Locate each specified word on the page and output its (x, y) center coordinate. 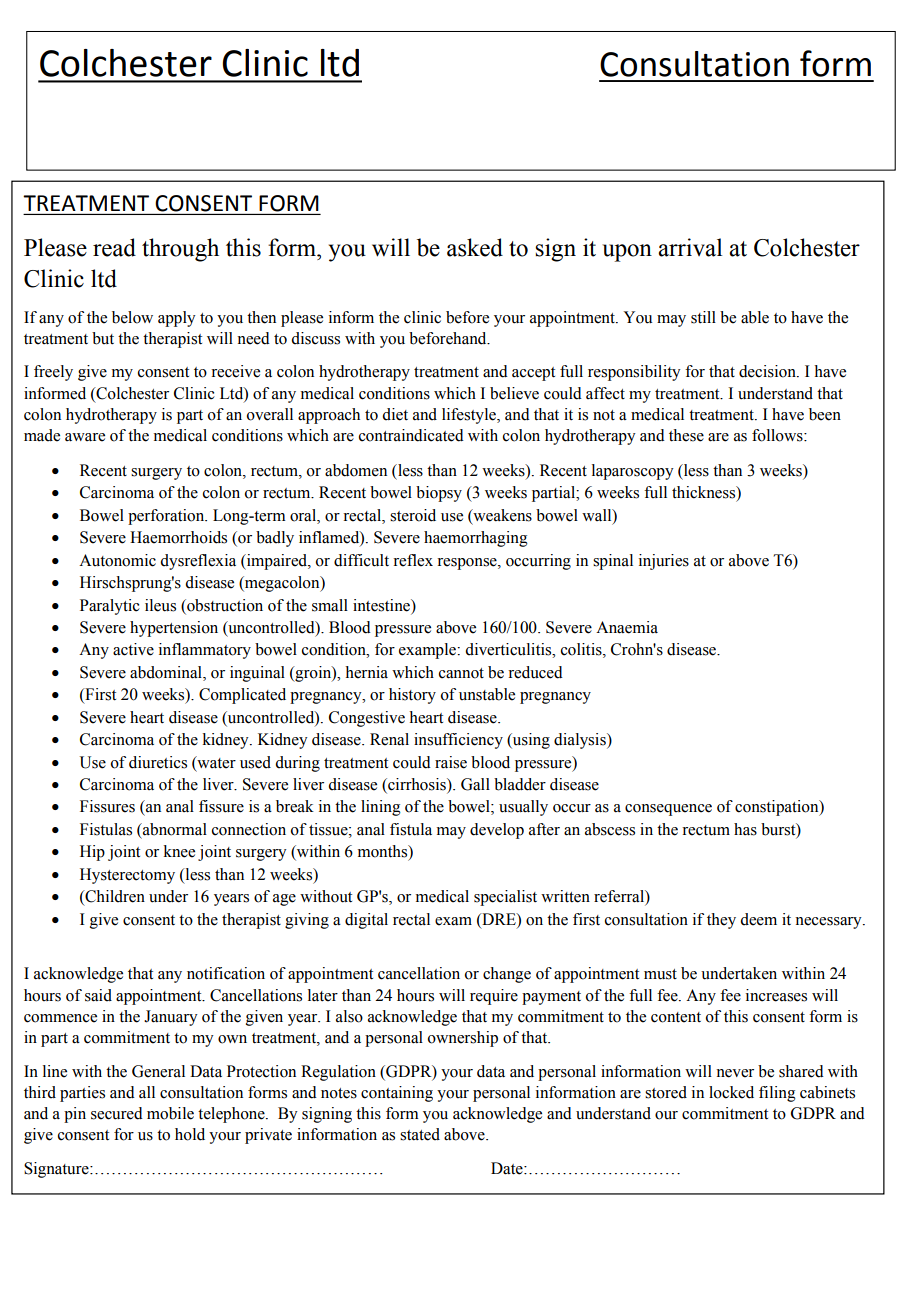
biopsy (439, 494)
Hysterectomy (127, 876)
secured (117, 1113)
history (412, 696)
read (114, 247)
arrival (690, 247)
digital (366, 921)
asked (475, 247)
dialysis (581, 741)
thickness (705, 493)
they (721, 921)
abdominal (167, 673)
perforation (167, 517)
